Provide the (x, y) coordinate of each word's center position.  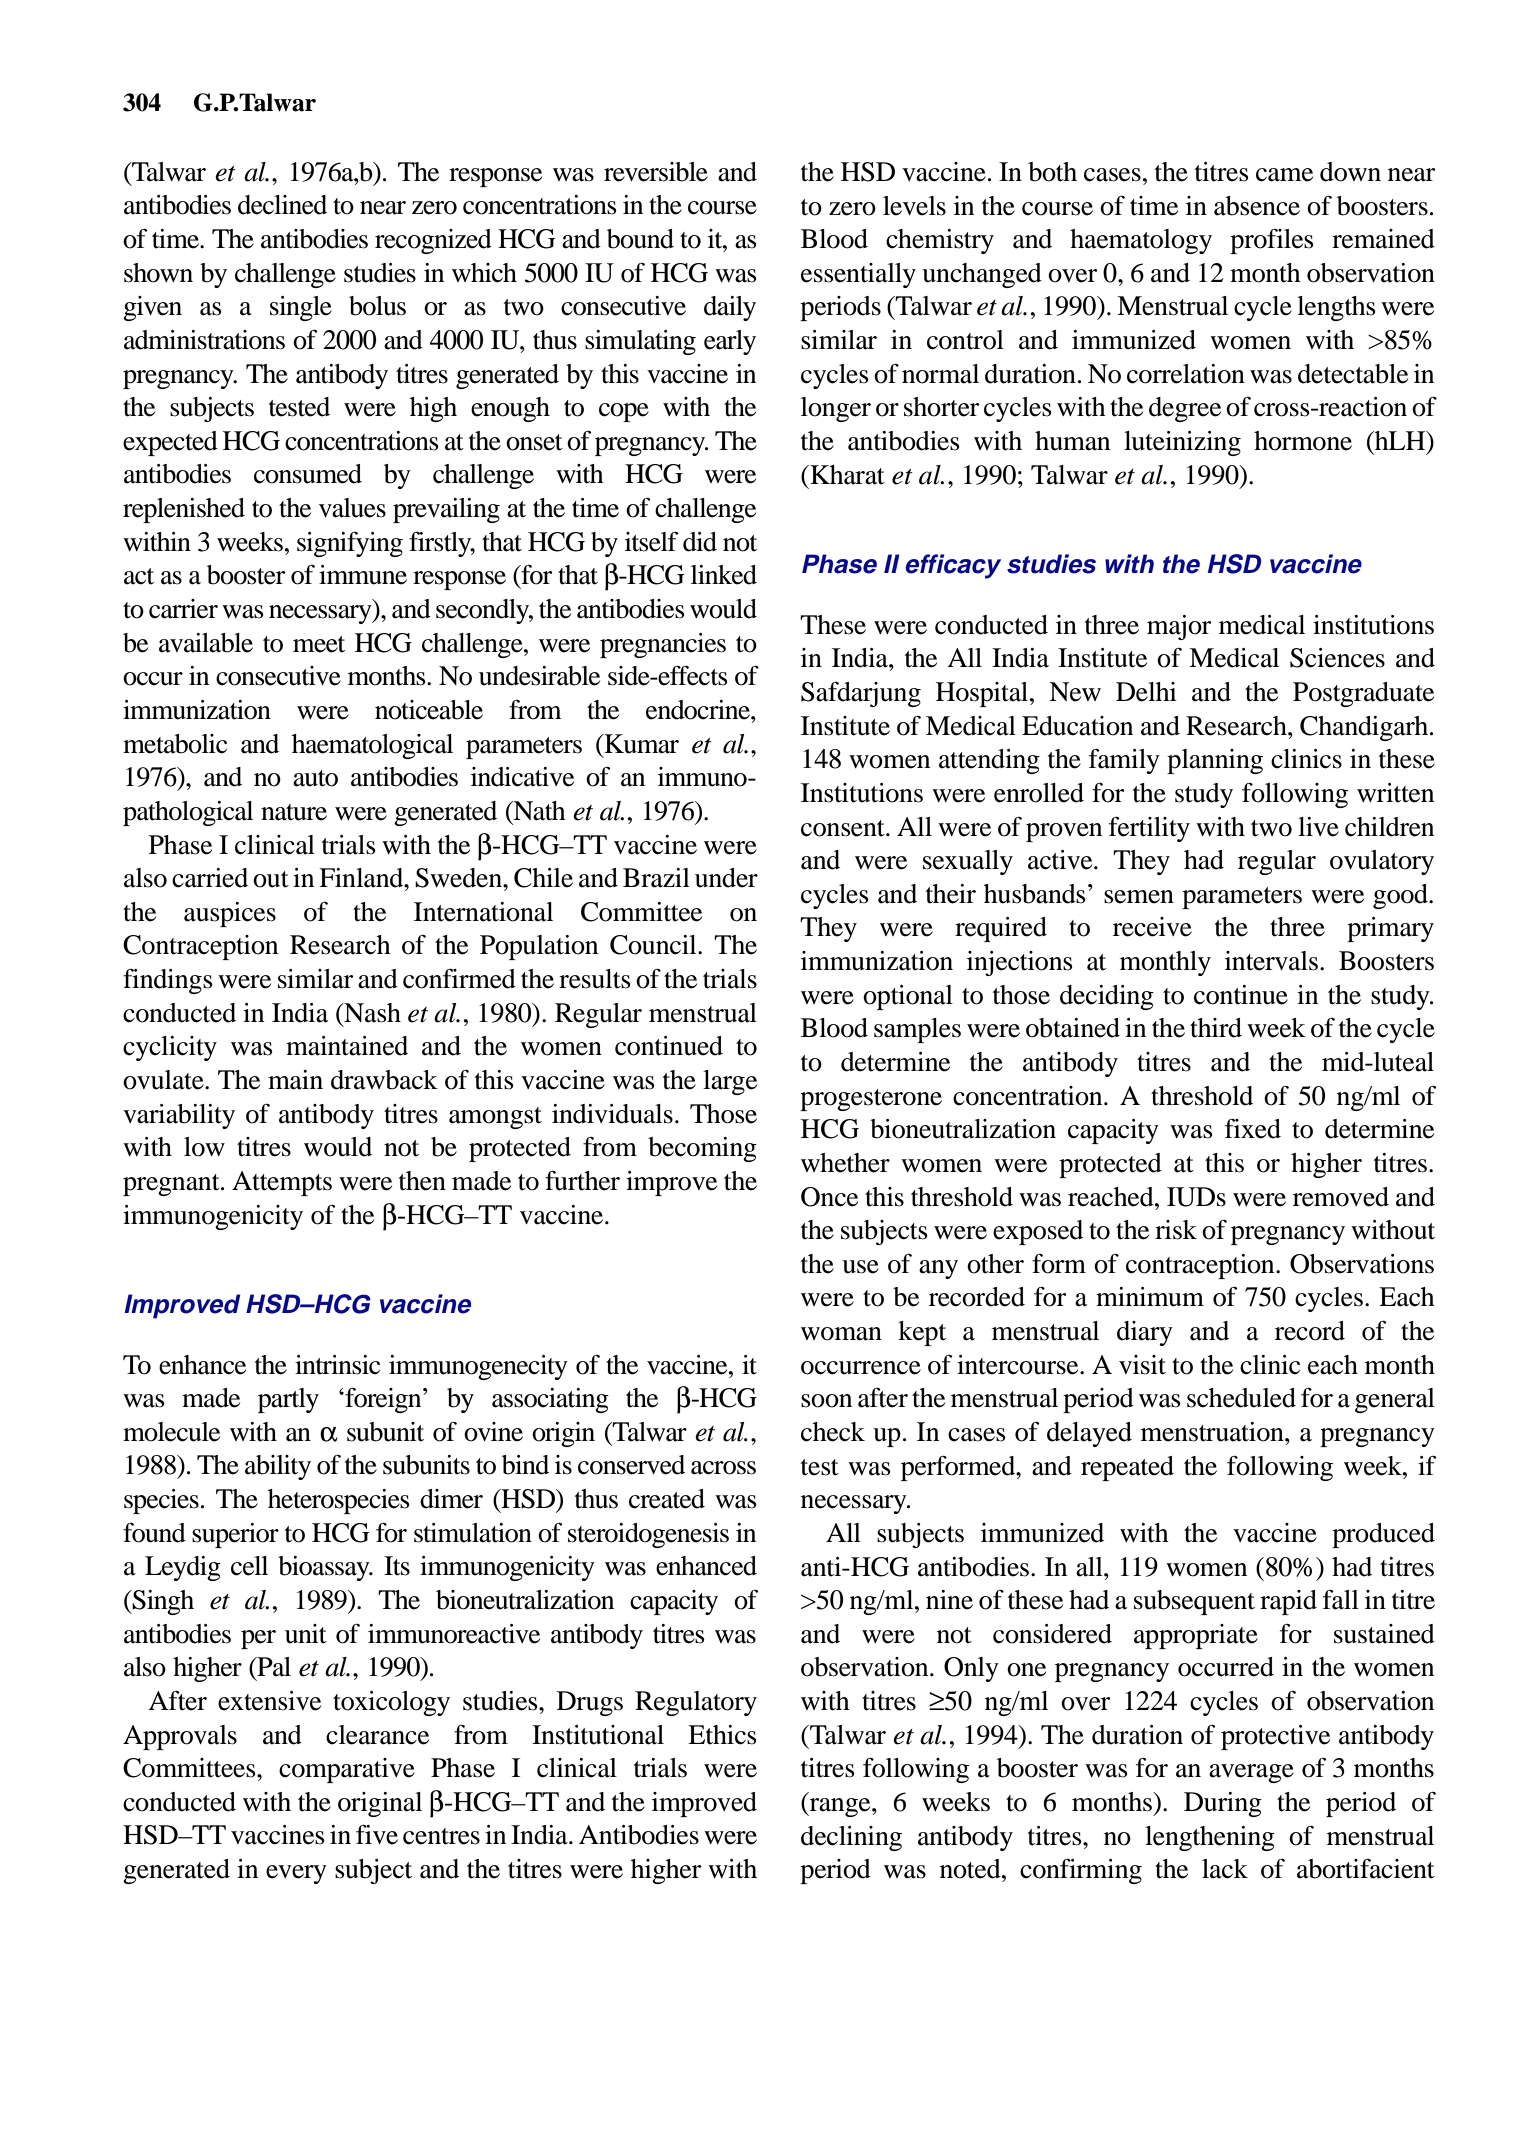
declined (282, 205)
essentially (858, 275)
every (296, 1874)
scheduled (1241, 1398)
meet (319, 644)
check (833, 1432)
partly (288, 1400)
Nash (371, 1013)
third (1216, 1028)
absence (1257, 206)
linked (724, 575)
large (730, 1082)
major (1179, 627)
